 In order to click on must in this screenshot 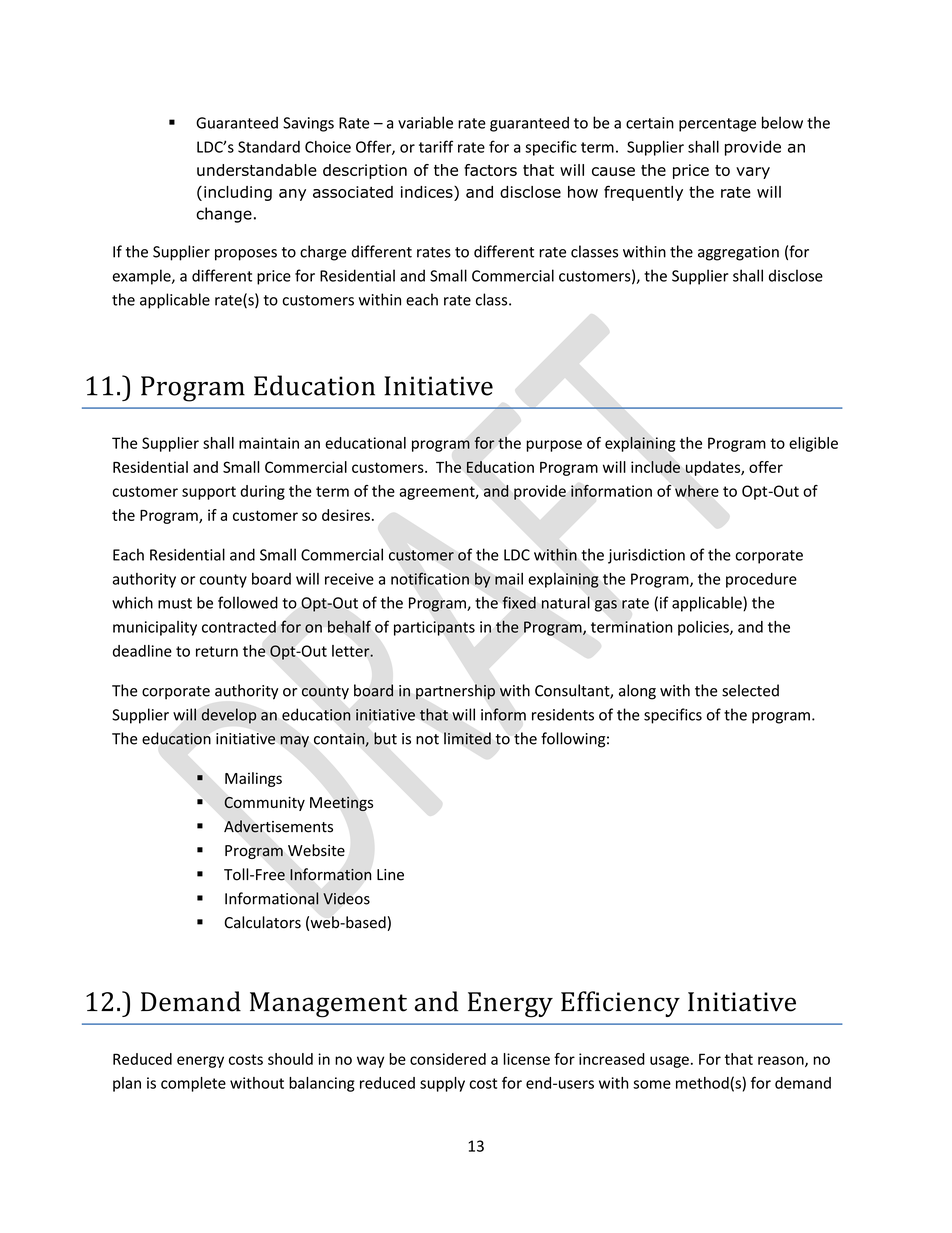, I will do `click(175, 603)`.
